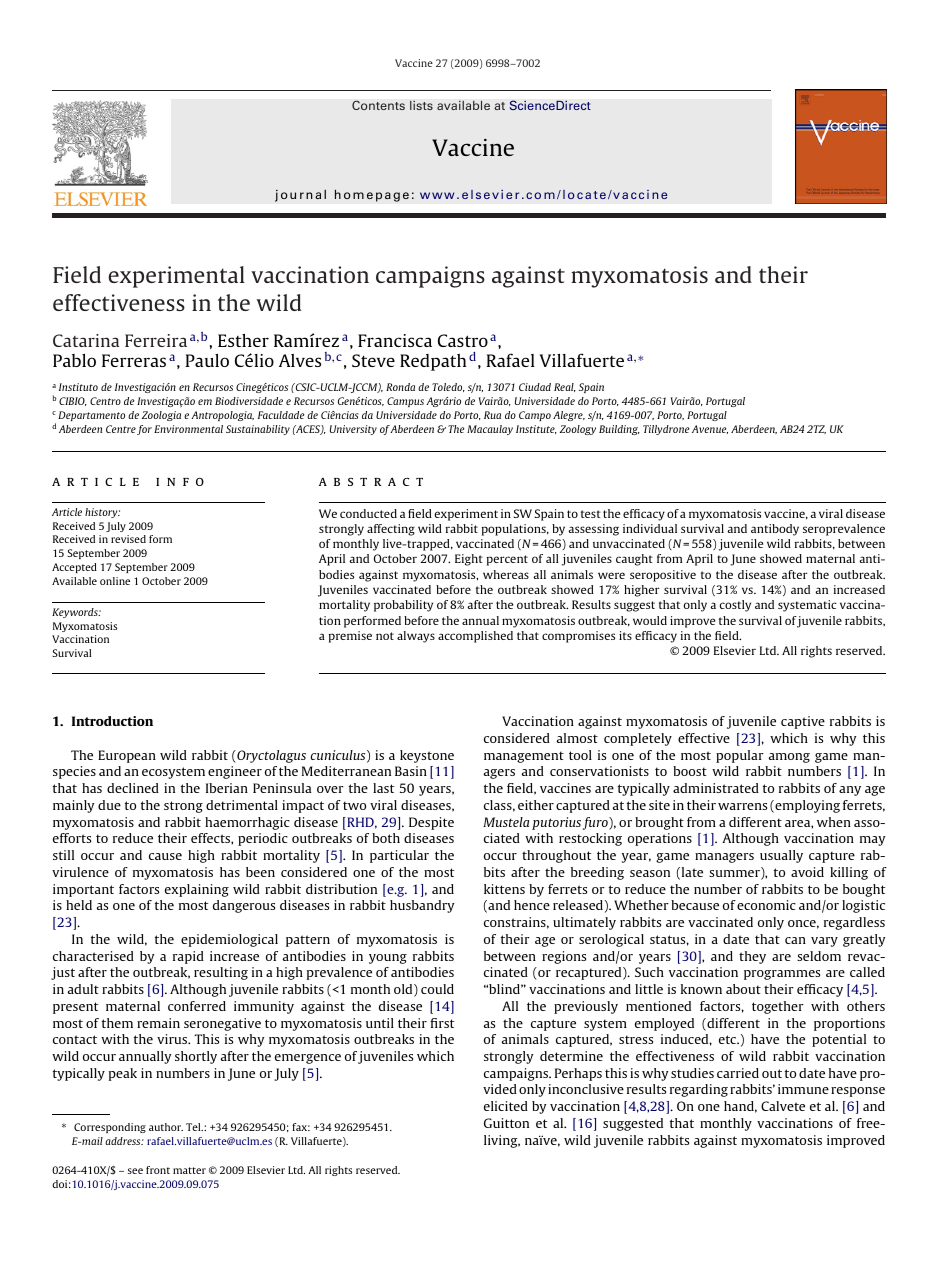  What do you see at coordinates (378, 105) in the screenshot?
I see `Contents` at bounding box center [378, 105].
